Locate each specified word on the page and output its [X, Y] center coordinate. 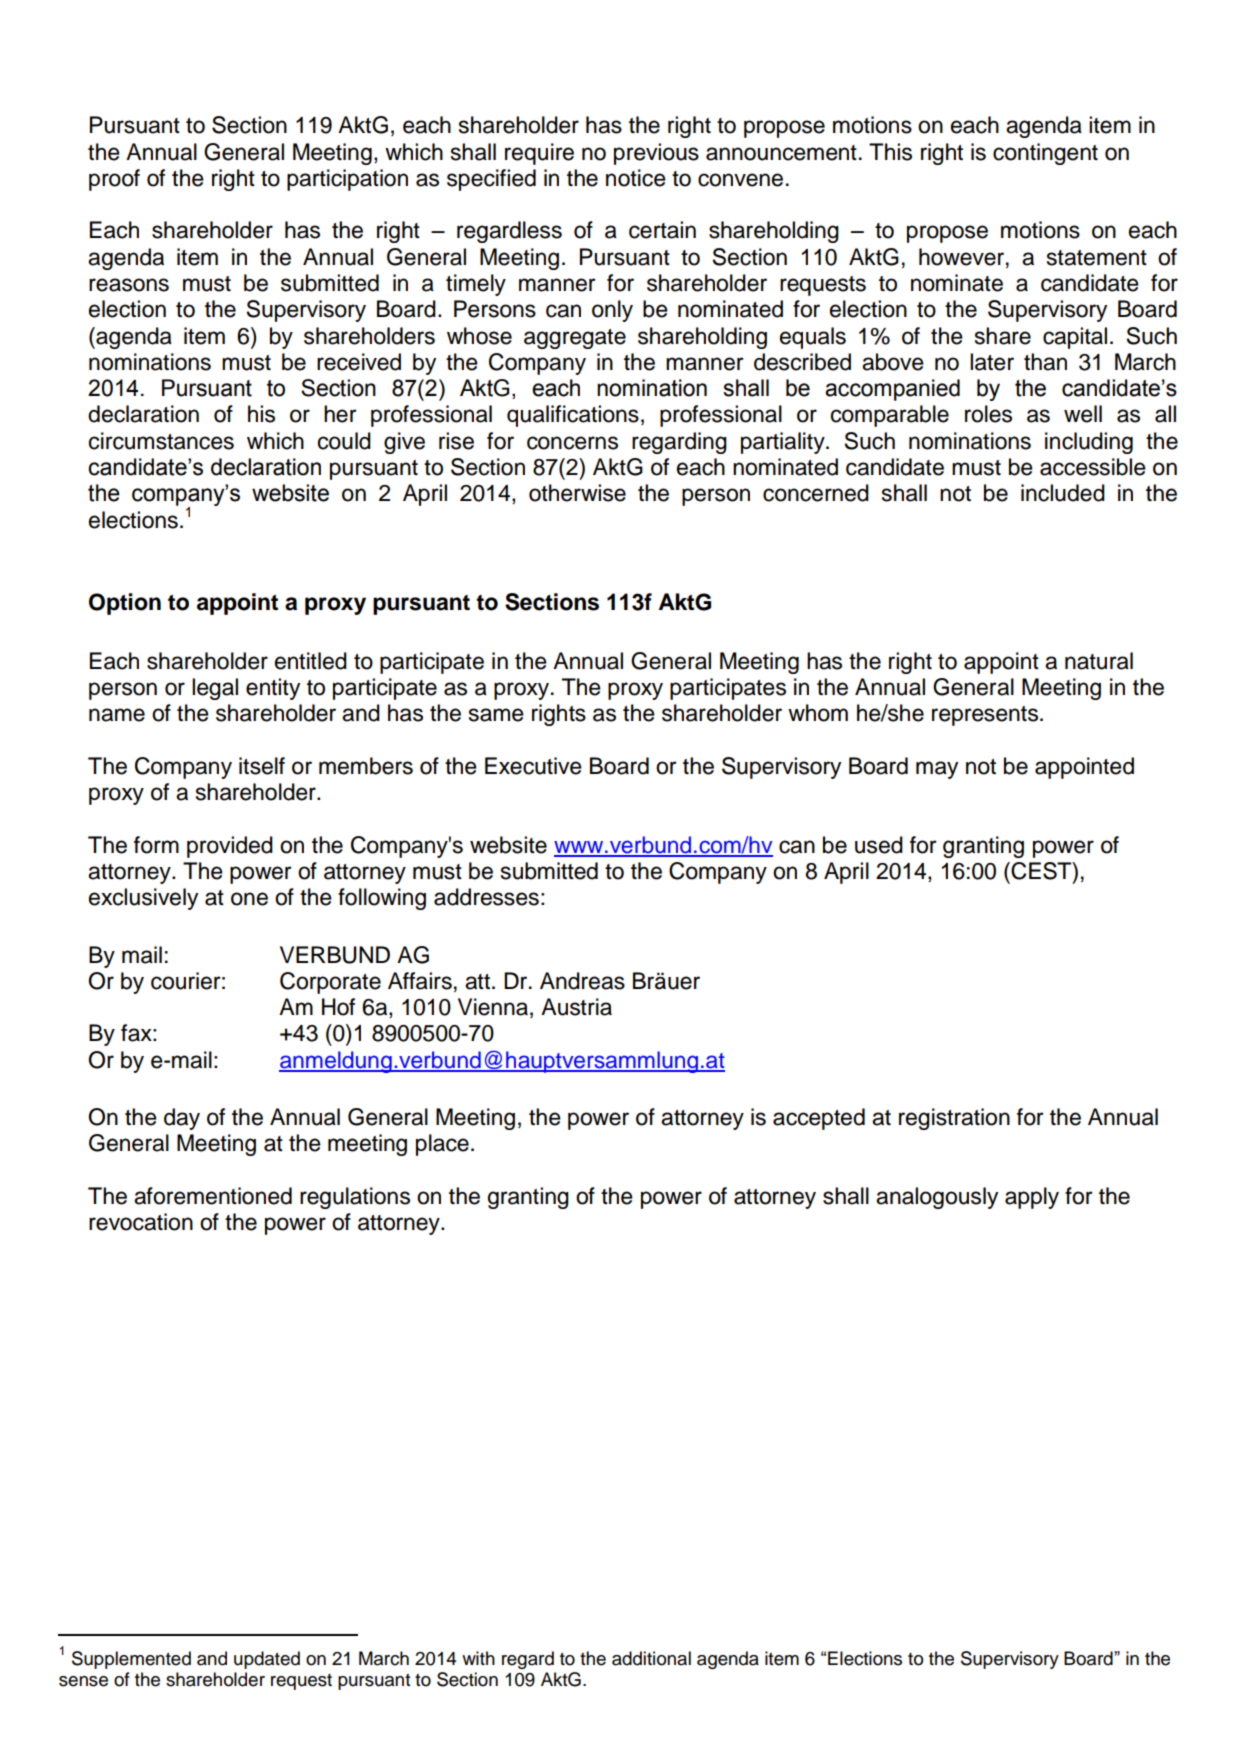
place [442, 1145]
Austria [576, 1007]
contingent [1045, 154]
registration [954, 1119]
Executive [533, 766]
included [1063, 493]
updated [267, 1660]
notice [636, 178]
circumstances [161, 441]
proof [114, 180]
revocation [141, 1222]
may [937, 770]
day [182, 1119]
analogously [937, 1198]
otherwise [577, 493]
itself [262, 766]
